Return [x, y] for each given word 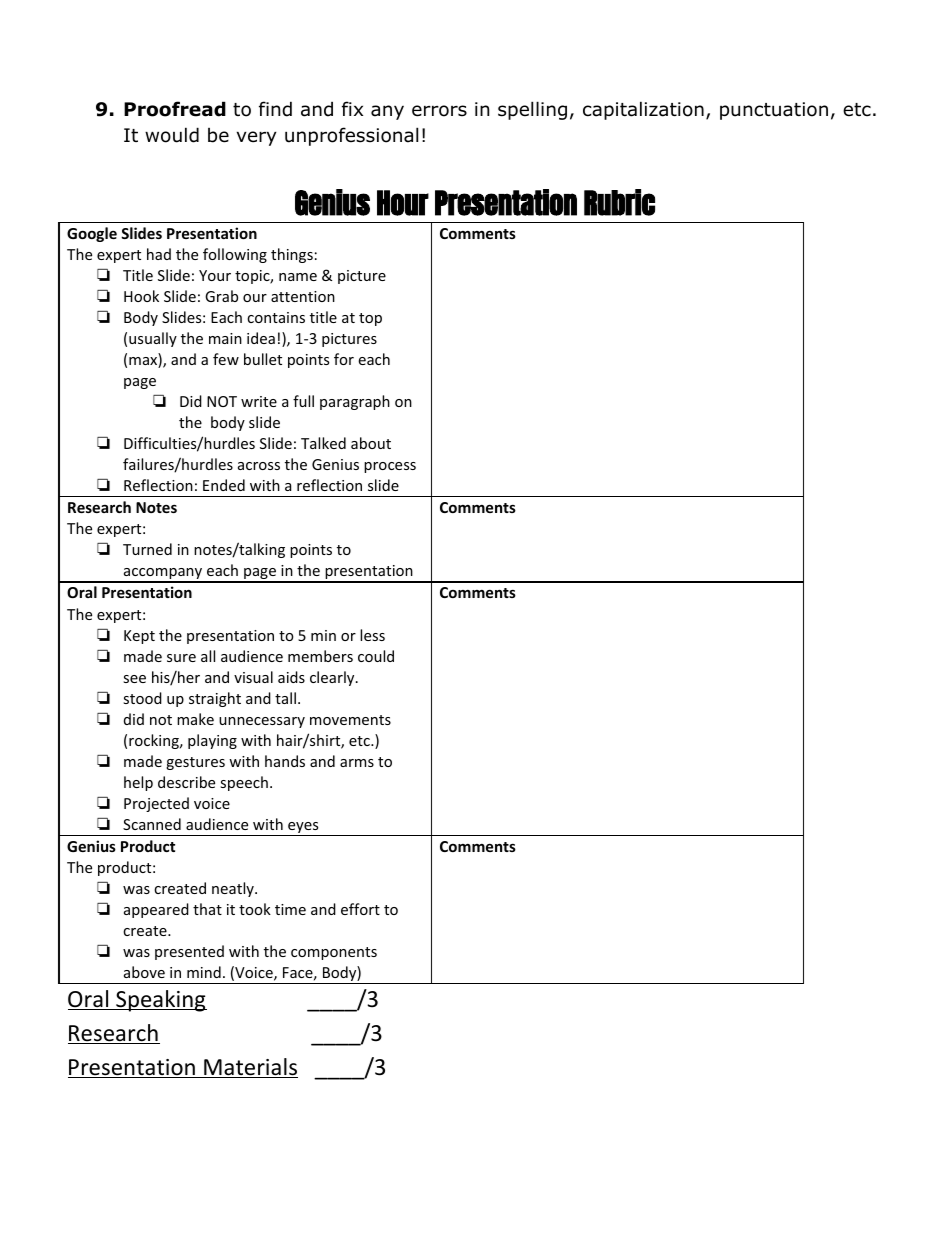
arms [357, 763]
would [172, 135]
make [195, 719]
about [371, 443]
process [390, 467]
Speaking [160, 1001]
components [334, 953]
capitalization [643, 110]
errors [439, 111]
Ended [224, 485]
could [376, 656]
